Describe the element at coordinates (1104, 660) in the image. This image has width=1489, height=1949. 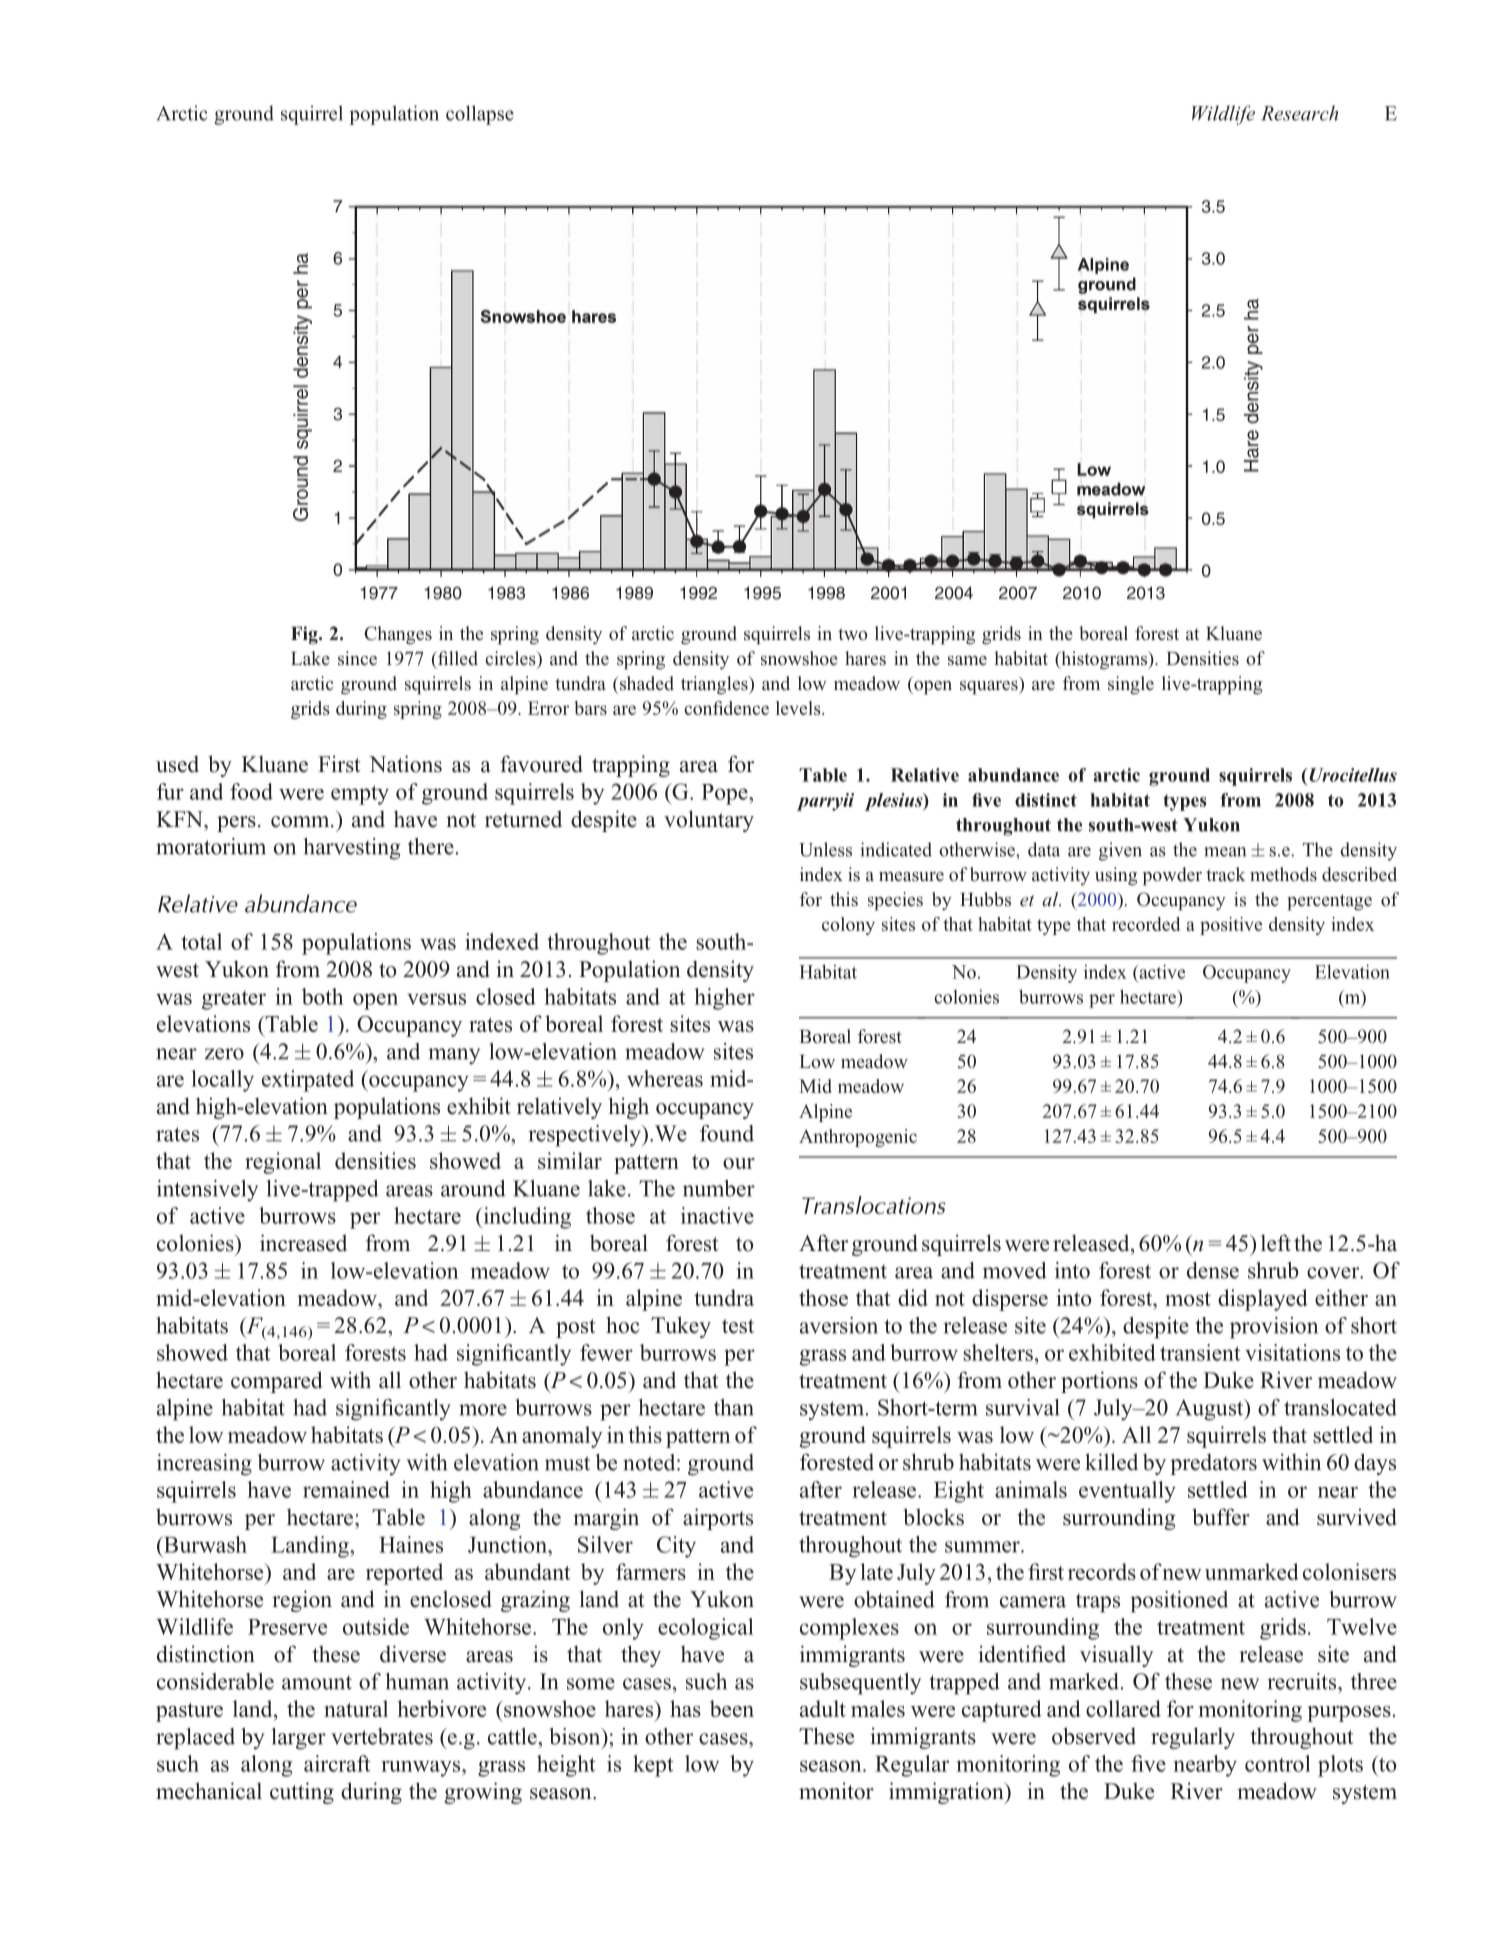
I see `histograms` at that location.
